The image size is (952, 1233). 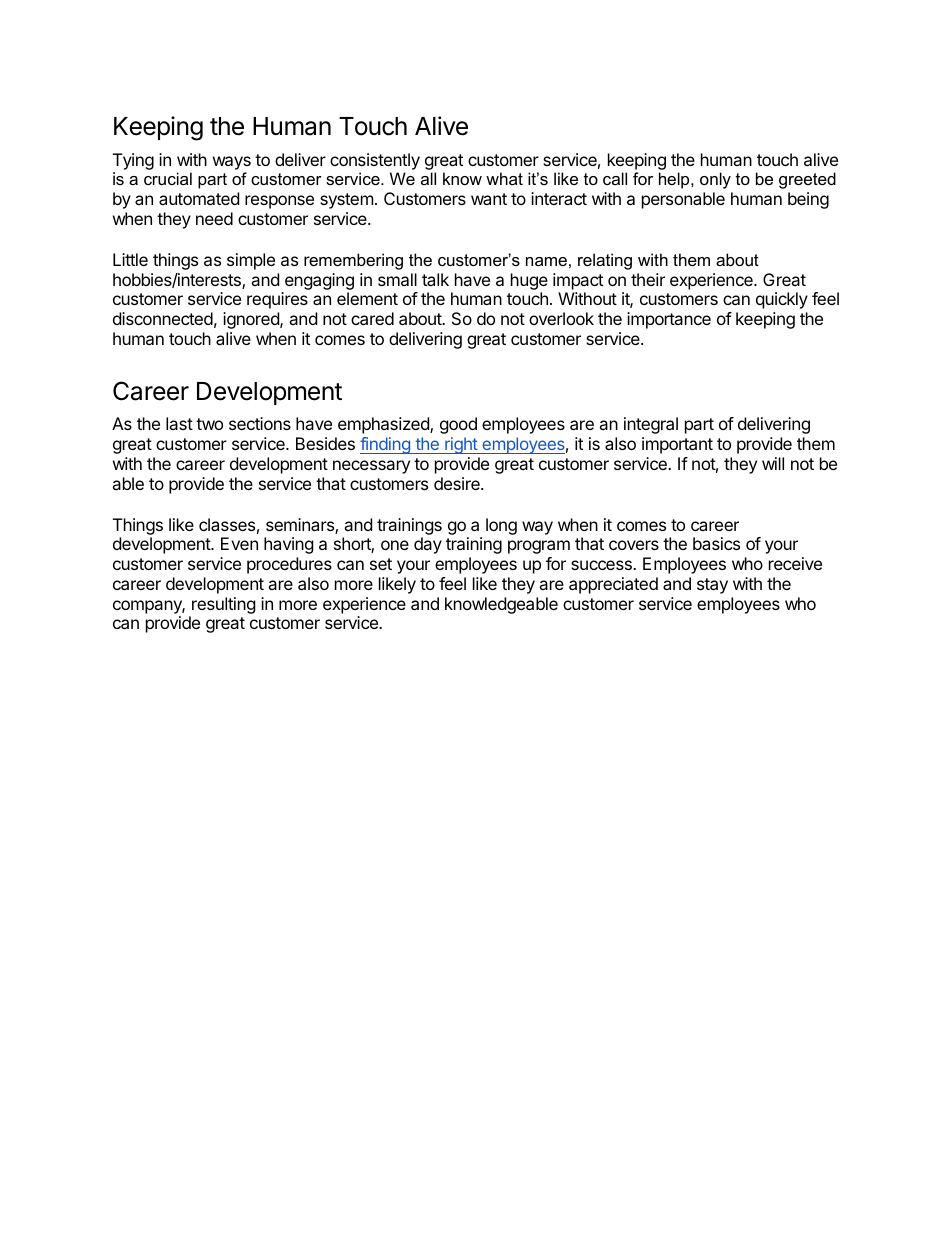 I want to click on only, so click(x=715, y=180).
